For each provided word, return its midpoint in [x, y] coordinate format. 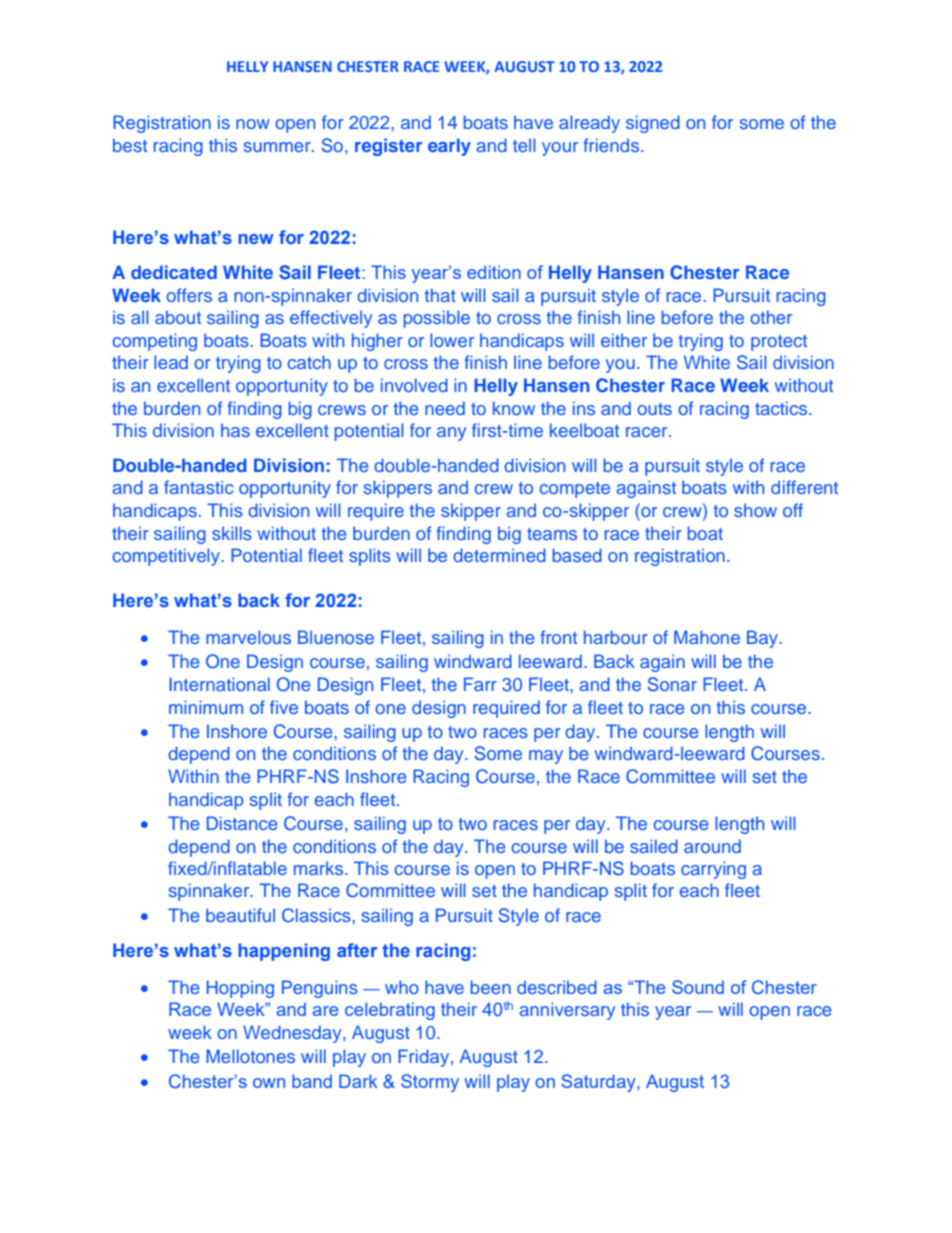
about [178, 317]
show [755, 510]
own [269, 1083]
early [449, 147]
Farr [480, 684]
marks [320, 868]
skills [232, 533]
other [771, 317]
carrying [713, 870]
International [219, 684]
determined [499, 555]
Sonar [672, 684]
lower [452, 340]
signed [653, 124]
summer [278, 147]
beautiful [240, 915]
